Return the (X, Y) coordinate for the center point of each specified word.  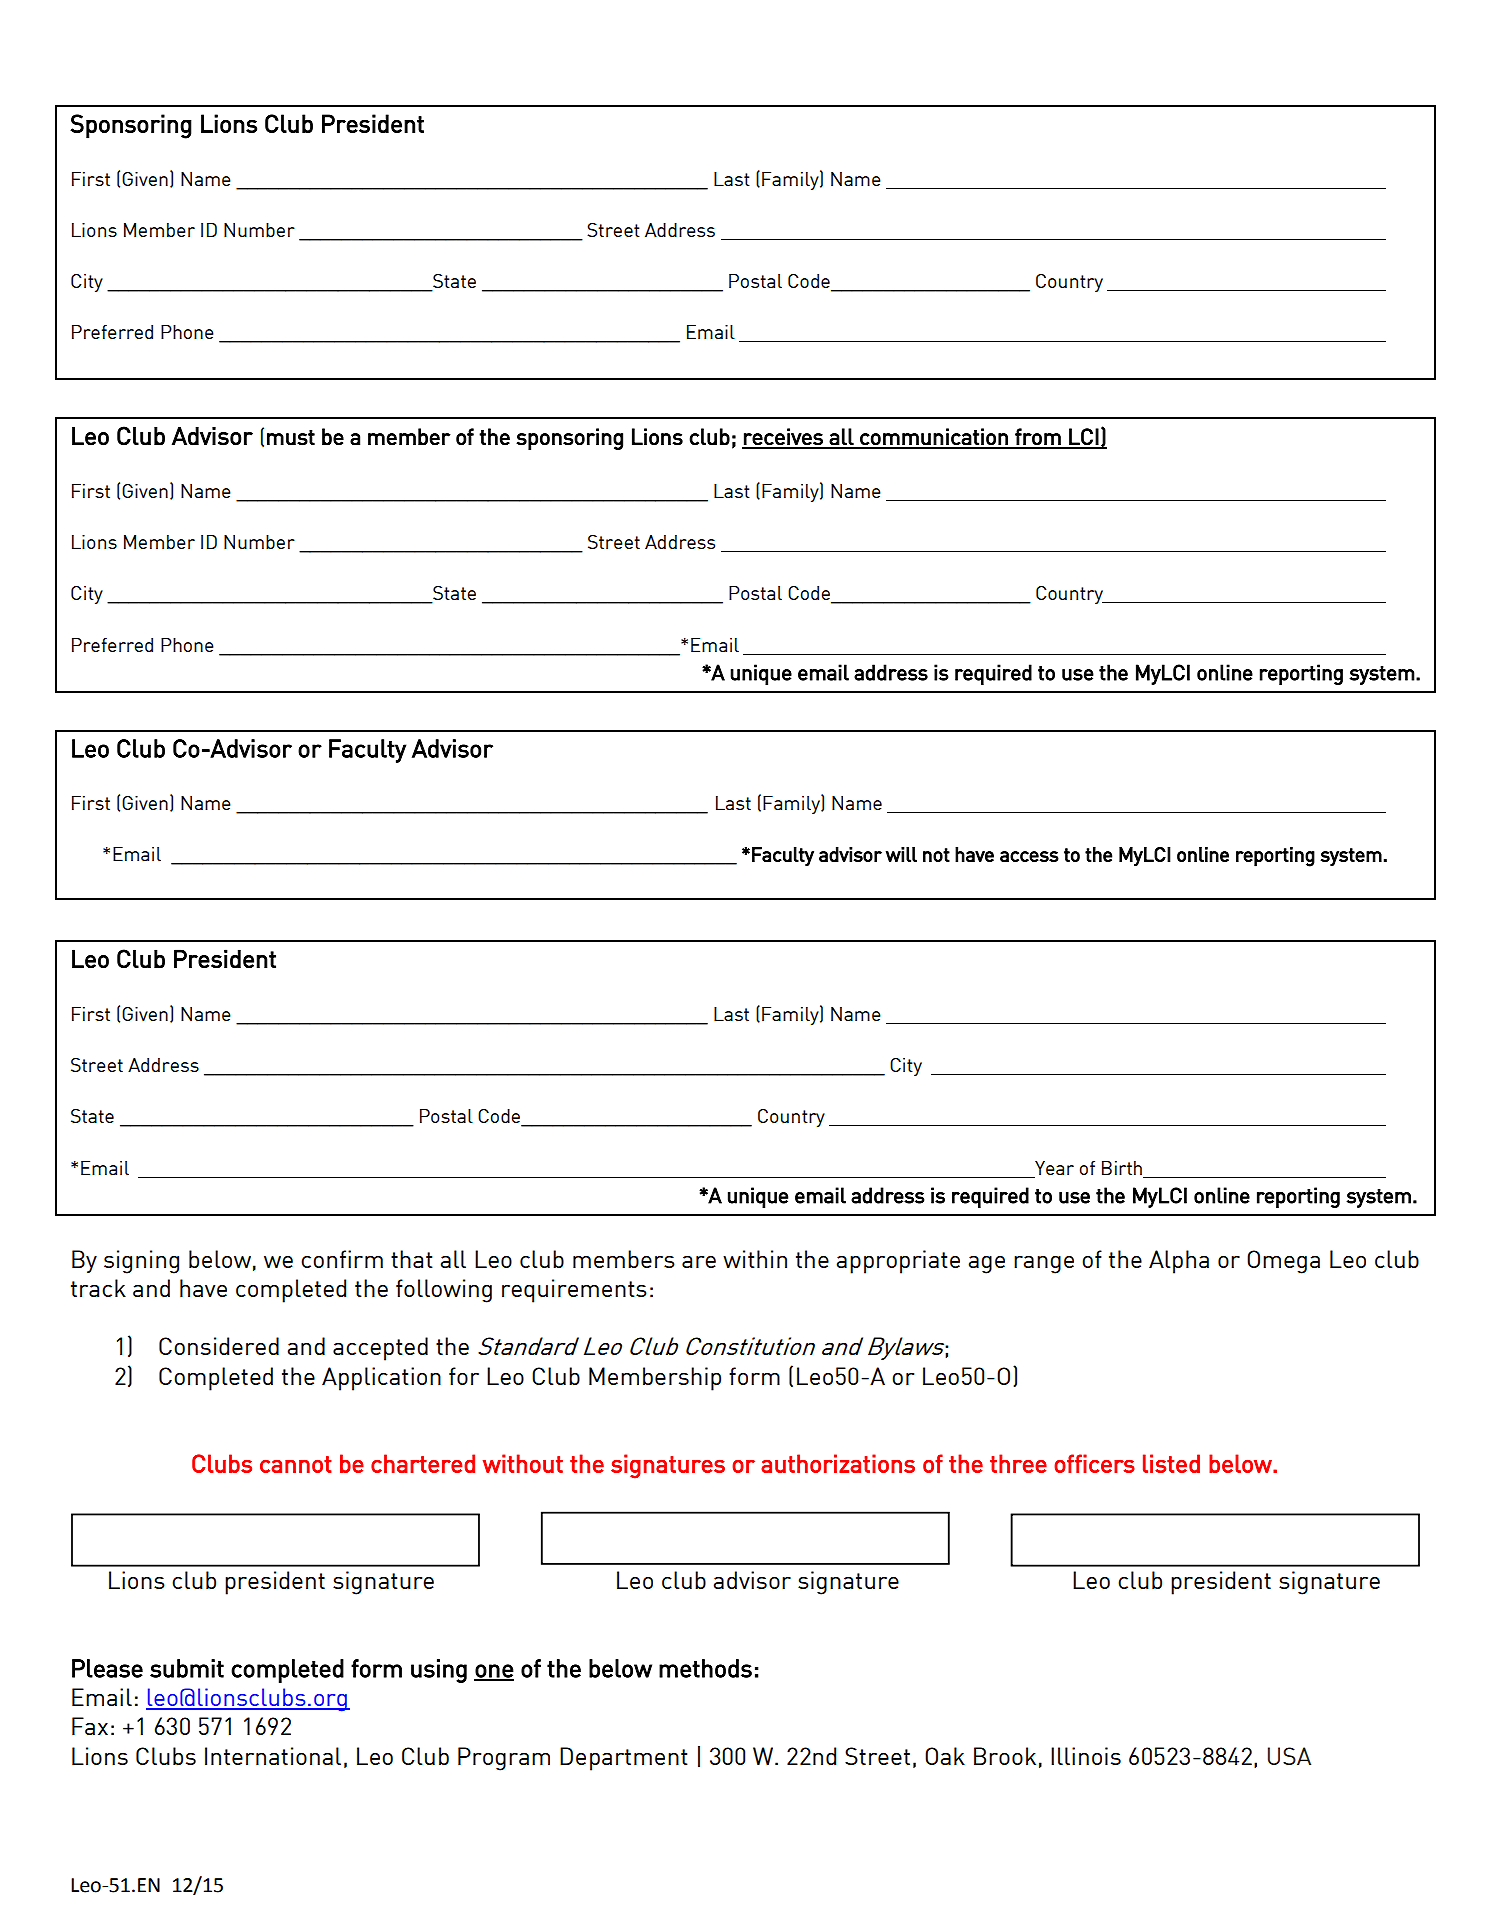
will (901, 854)
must (291, 438)
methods (705, 1668)
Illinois (1086, 1756)
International (273, 1756)
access (1029, 856)
